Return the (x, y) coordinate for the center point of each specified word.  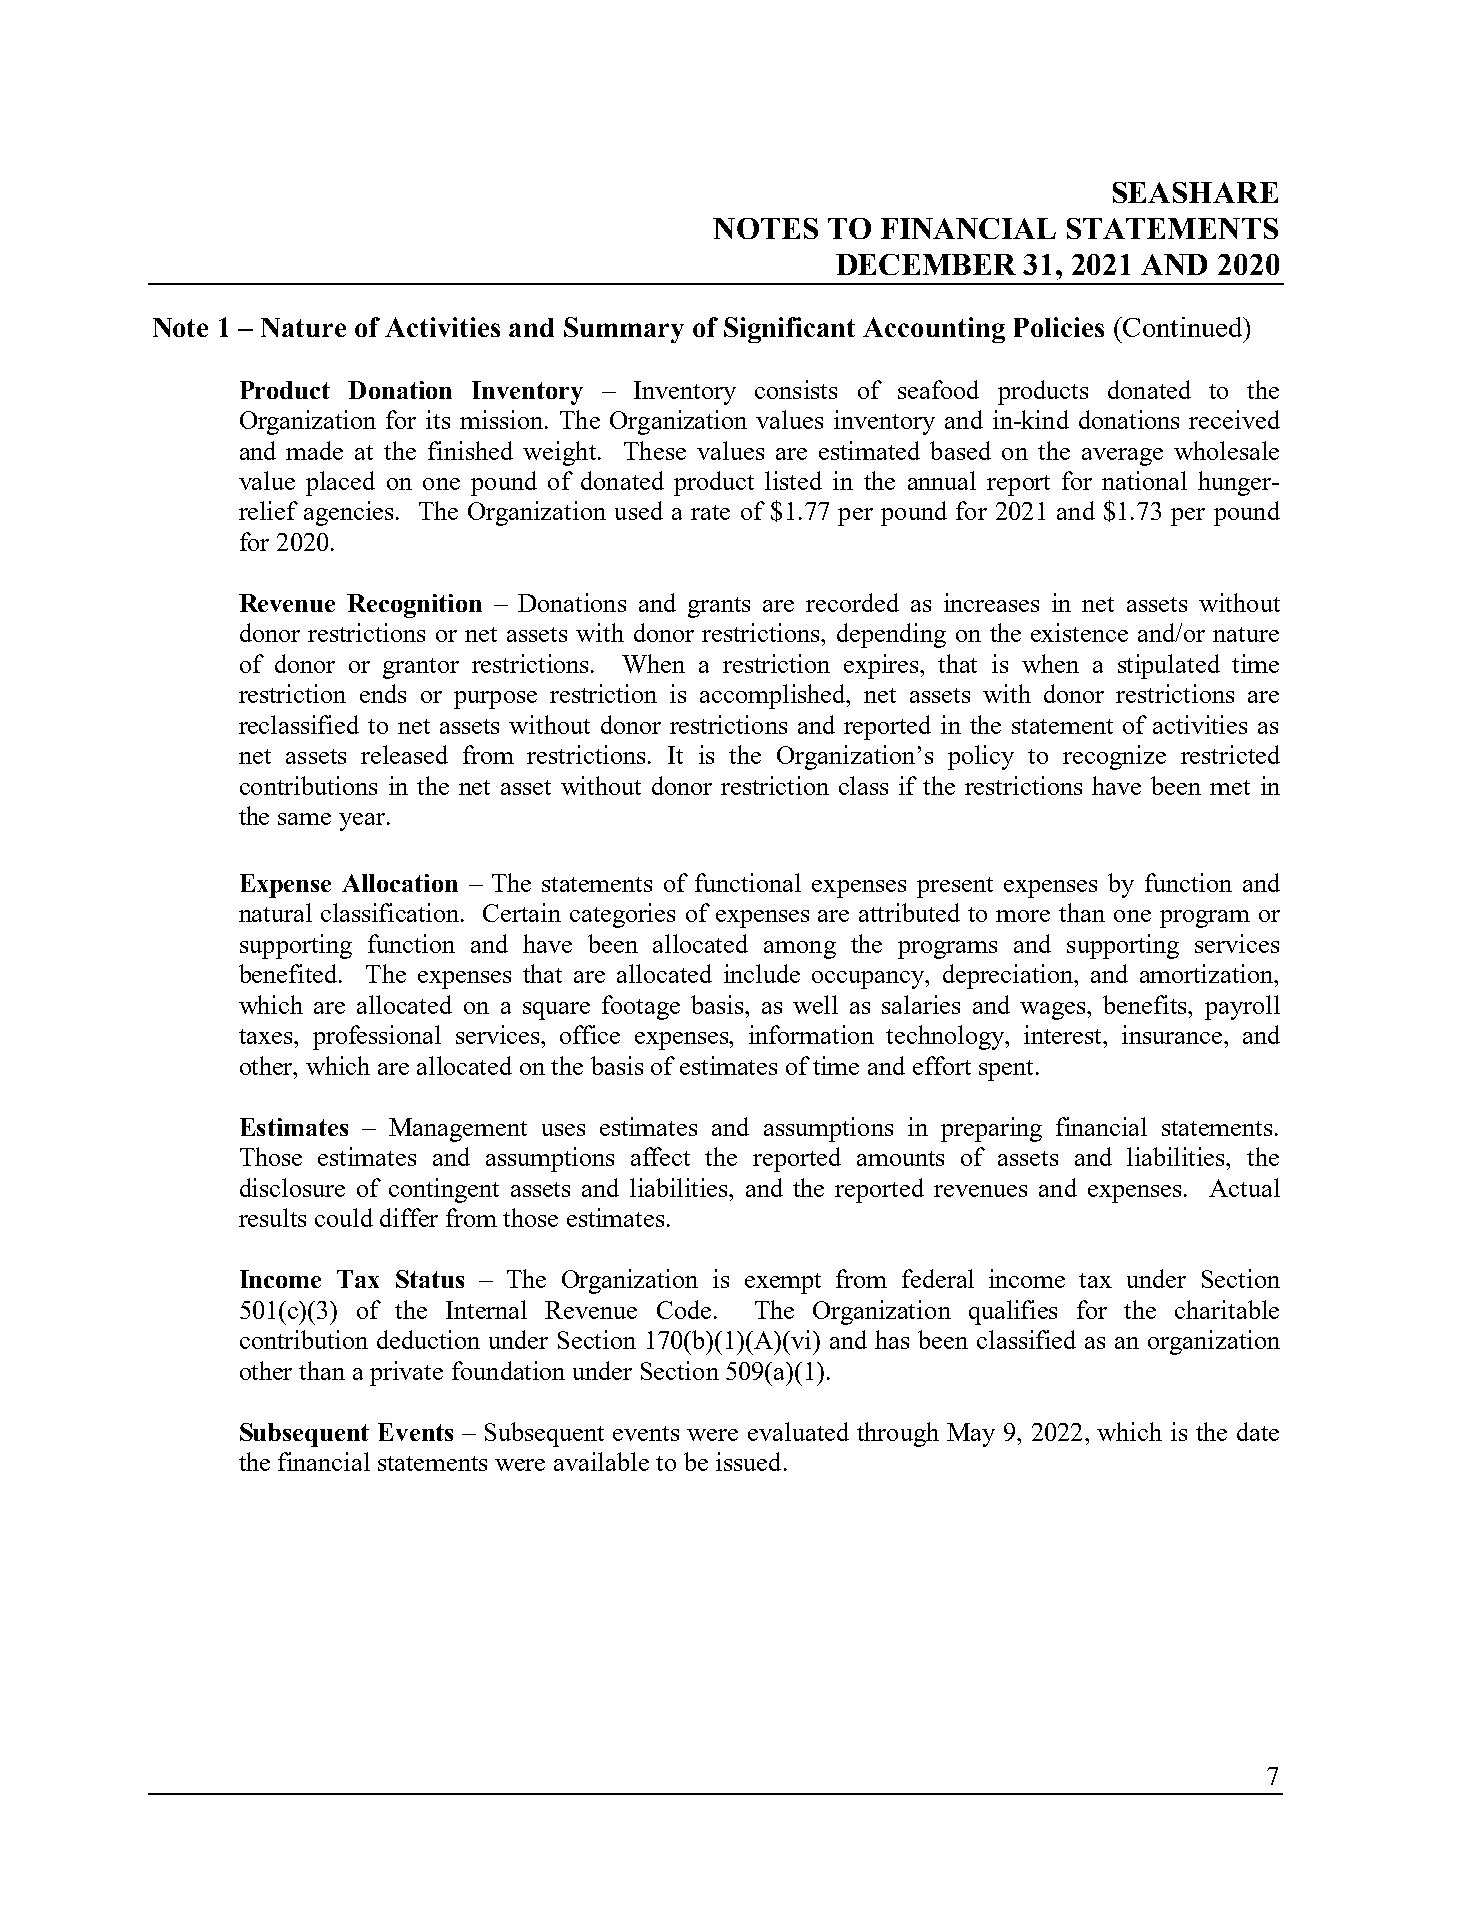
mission (503, 419)
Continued (1183, 327)
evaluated (798, 1431)
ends (383, 693)
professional (377, 1037)
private (406, 1373)
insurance (1173, 1034)
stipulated (1169, 666)
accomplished (774, 696)
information (811, 1034)
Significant (789, 330)
